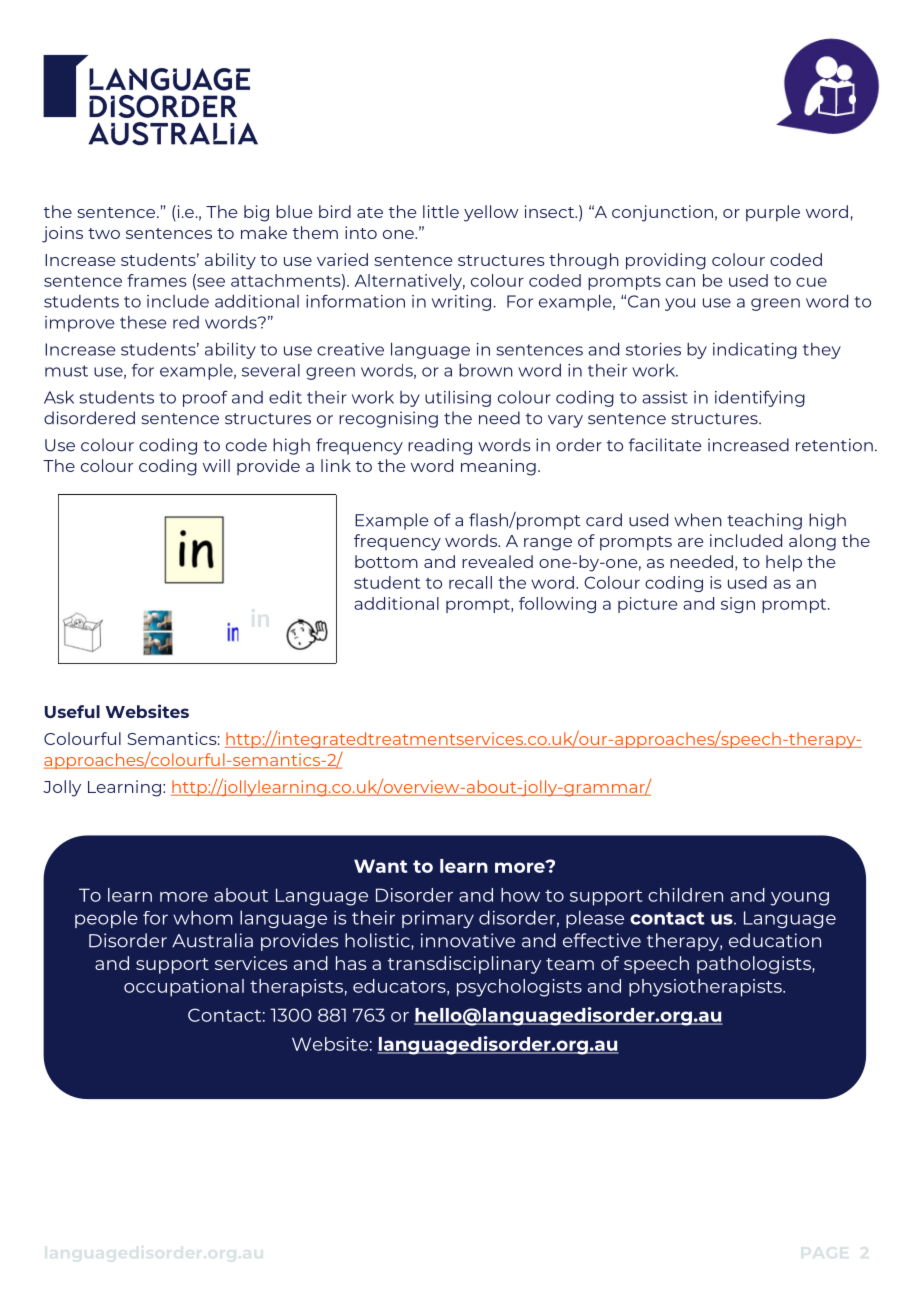 The height and width of the document is (1309, 924). I want to click on little, so click(441, 211).
